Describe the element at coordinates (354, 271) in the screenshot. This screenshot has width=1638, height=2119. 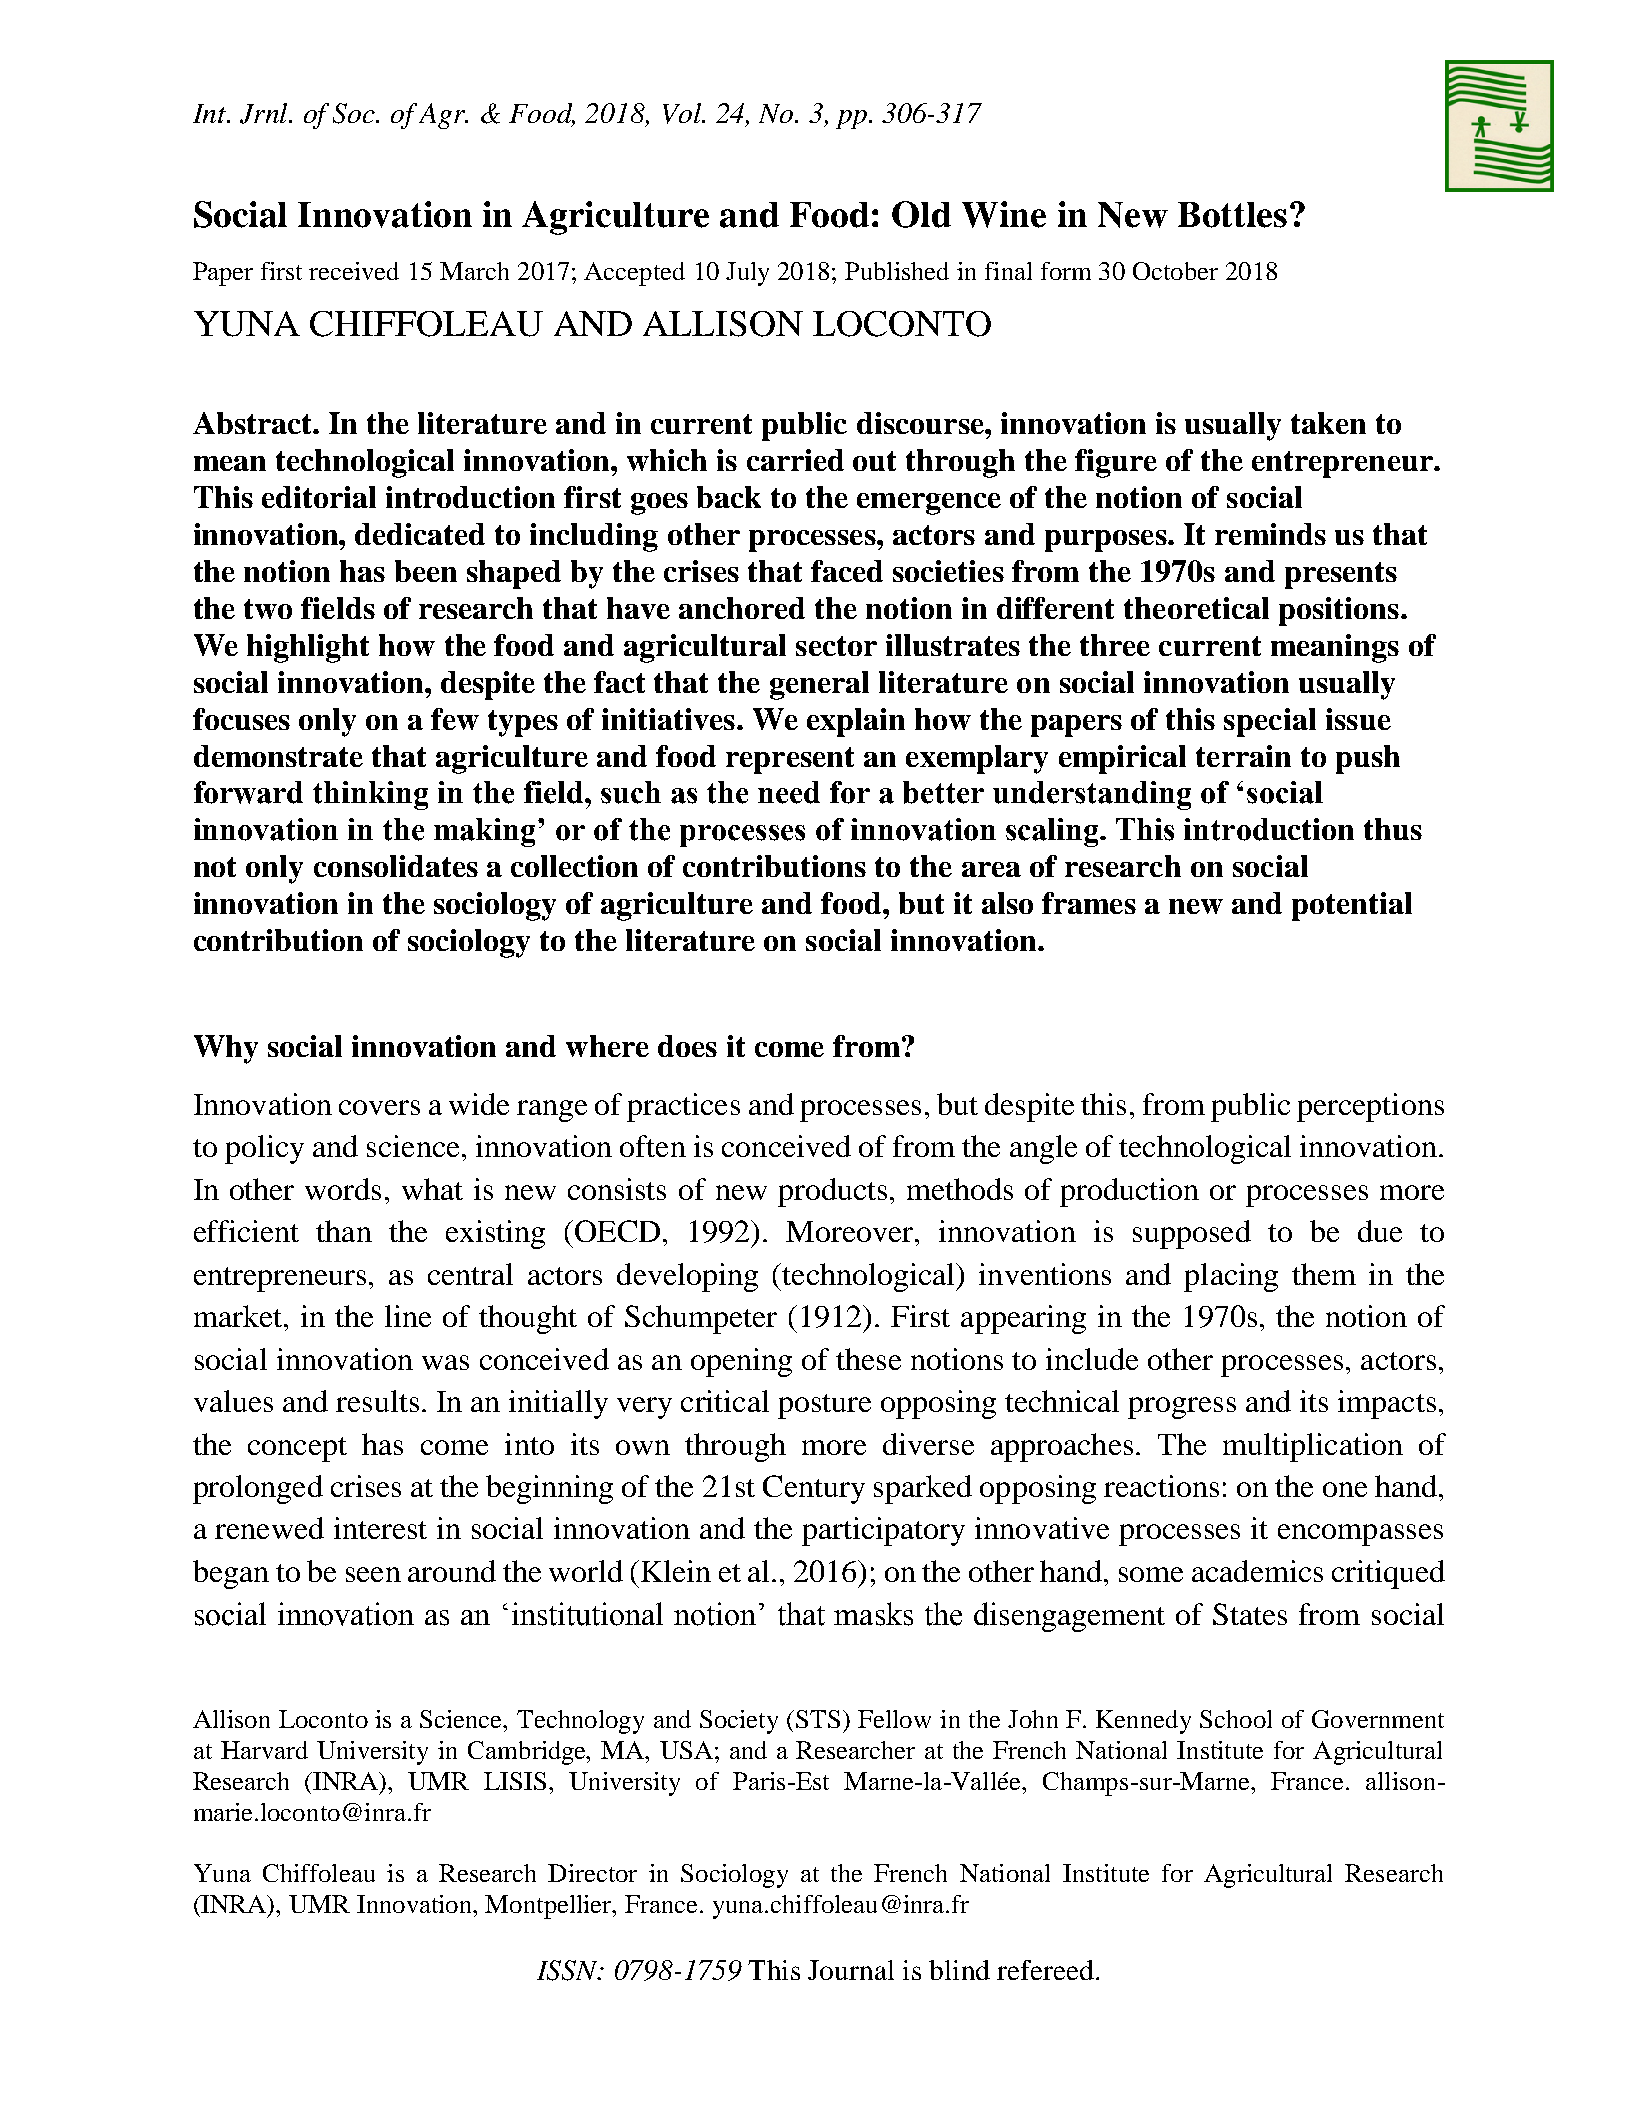
I see `received` at that location.
